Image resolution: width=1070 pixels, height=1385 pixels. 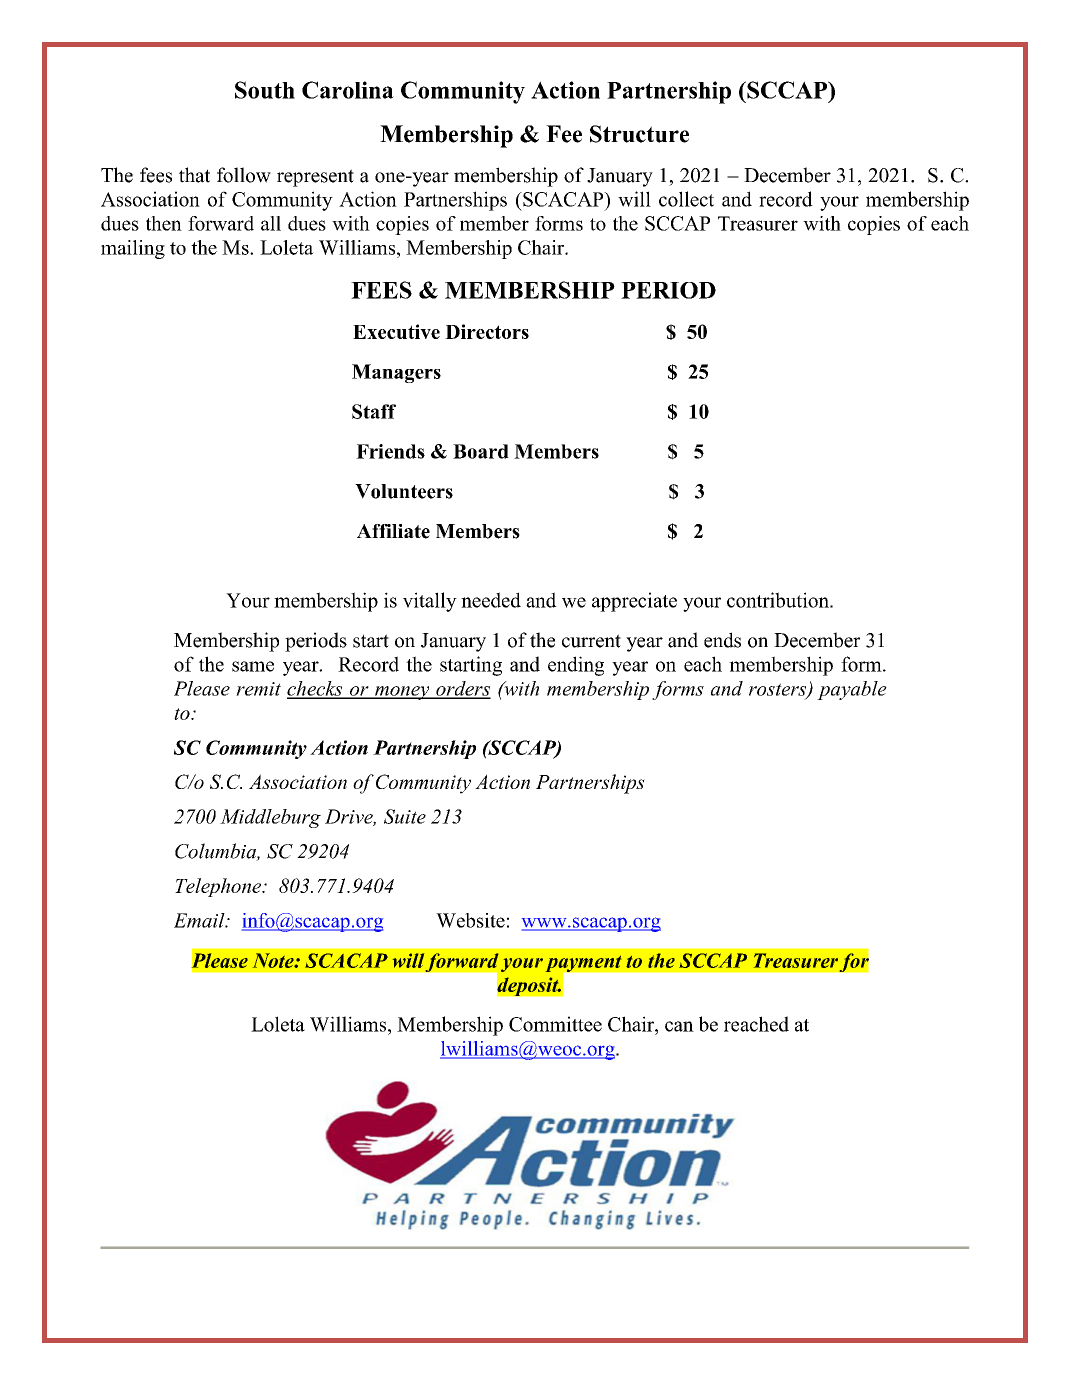 I want to click on collect, so click(x=686, y=199).
